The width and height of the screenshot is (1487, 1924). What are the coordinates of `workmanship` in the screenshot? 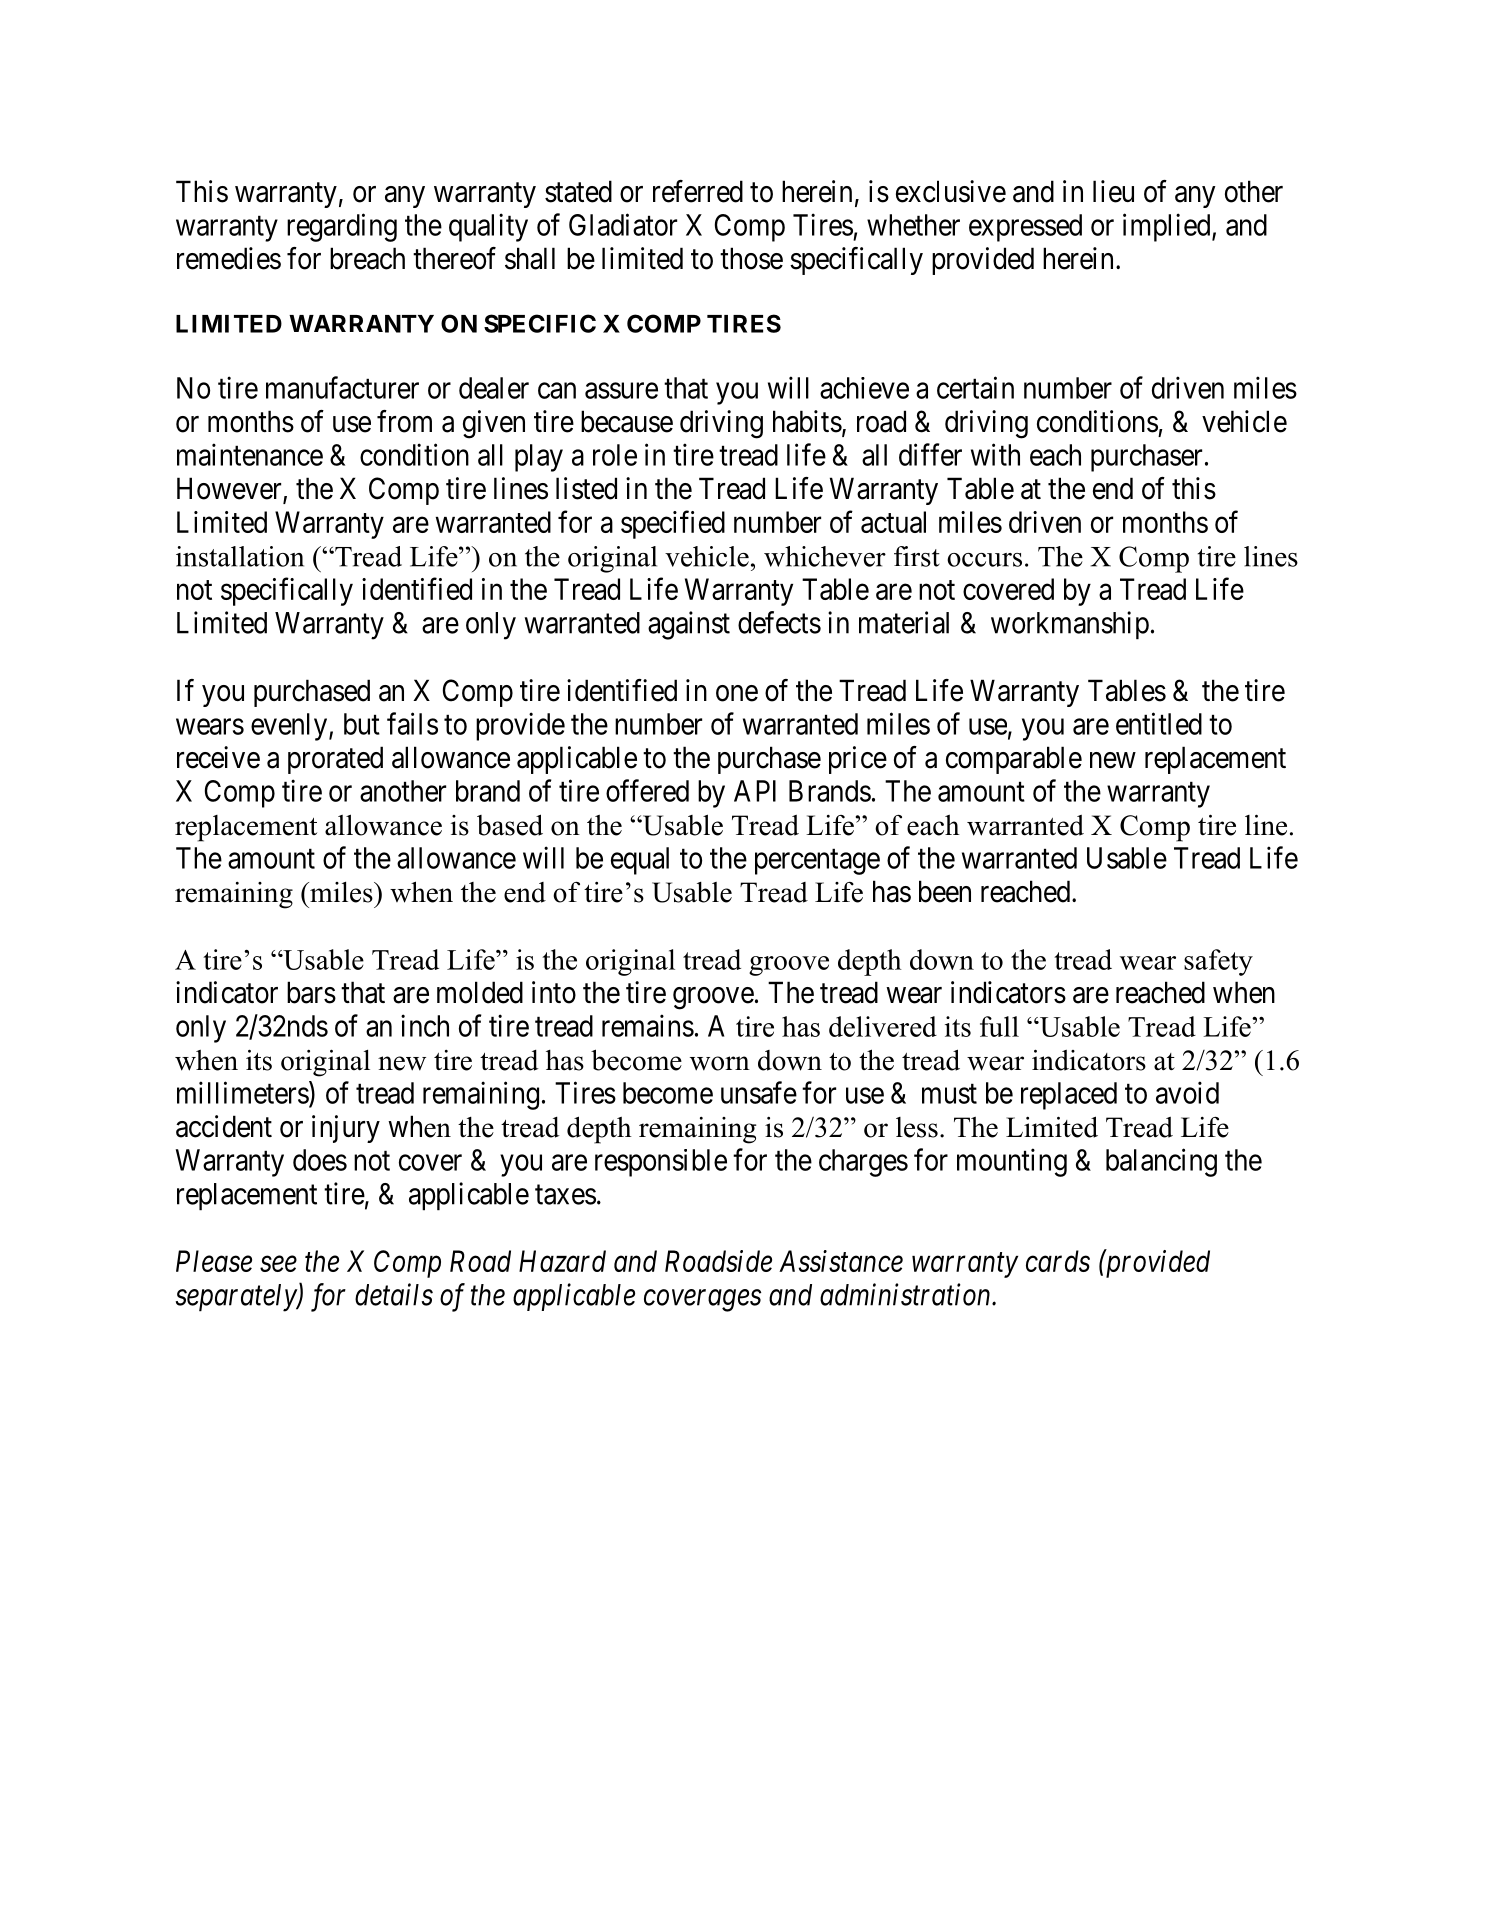 It's located at (1070, 625).
